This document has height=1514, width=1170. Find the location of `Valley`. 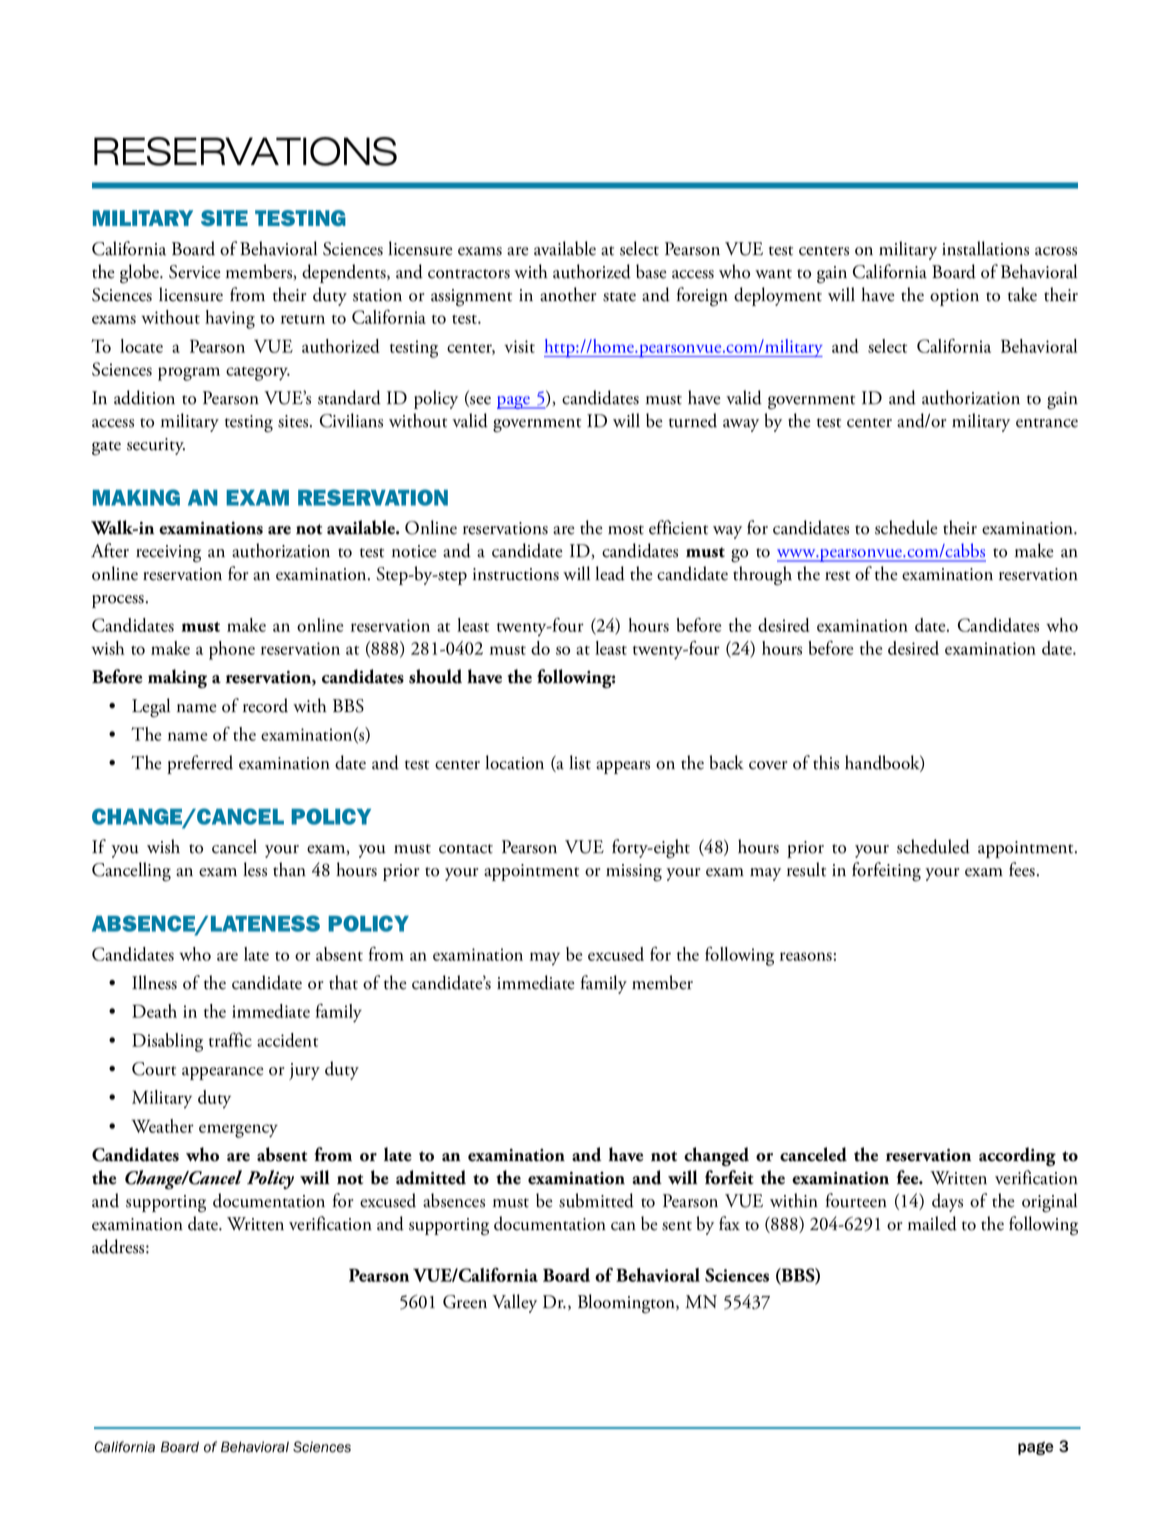

Valley is located at coordinates (514, 1303).
